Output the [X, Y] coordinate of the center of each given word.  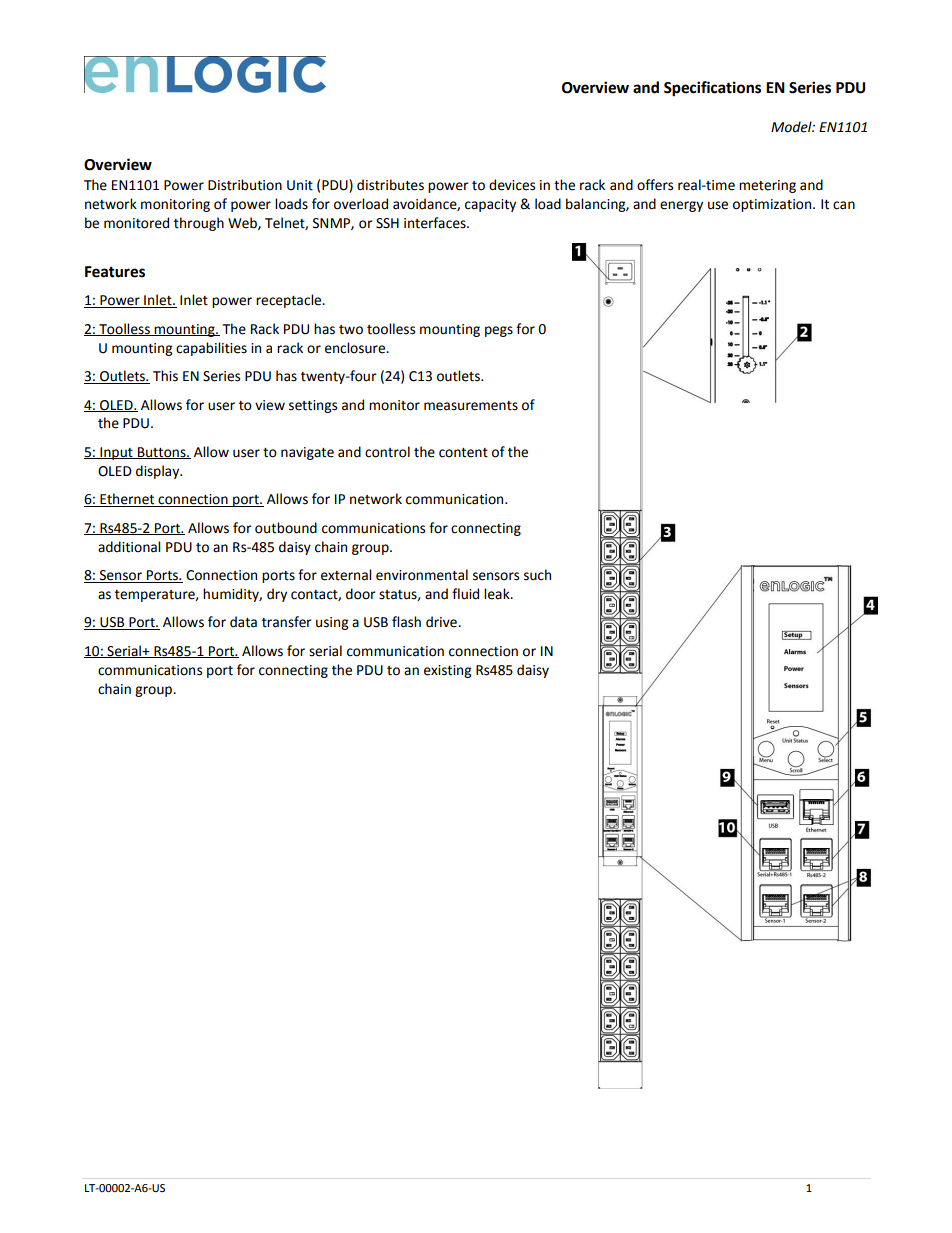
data [243, 622]
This [165, 376]
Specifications [712, 89]
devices [512, 185]
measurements [471, 406]
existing [447, 671]
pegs [499, 331]
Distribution [245, 185]
